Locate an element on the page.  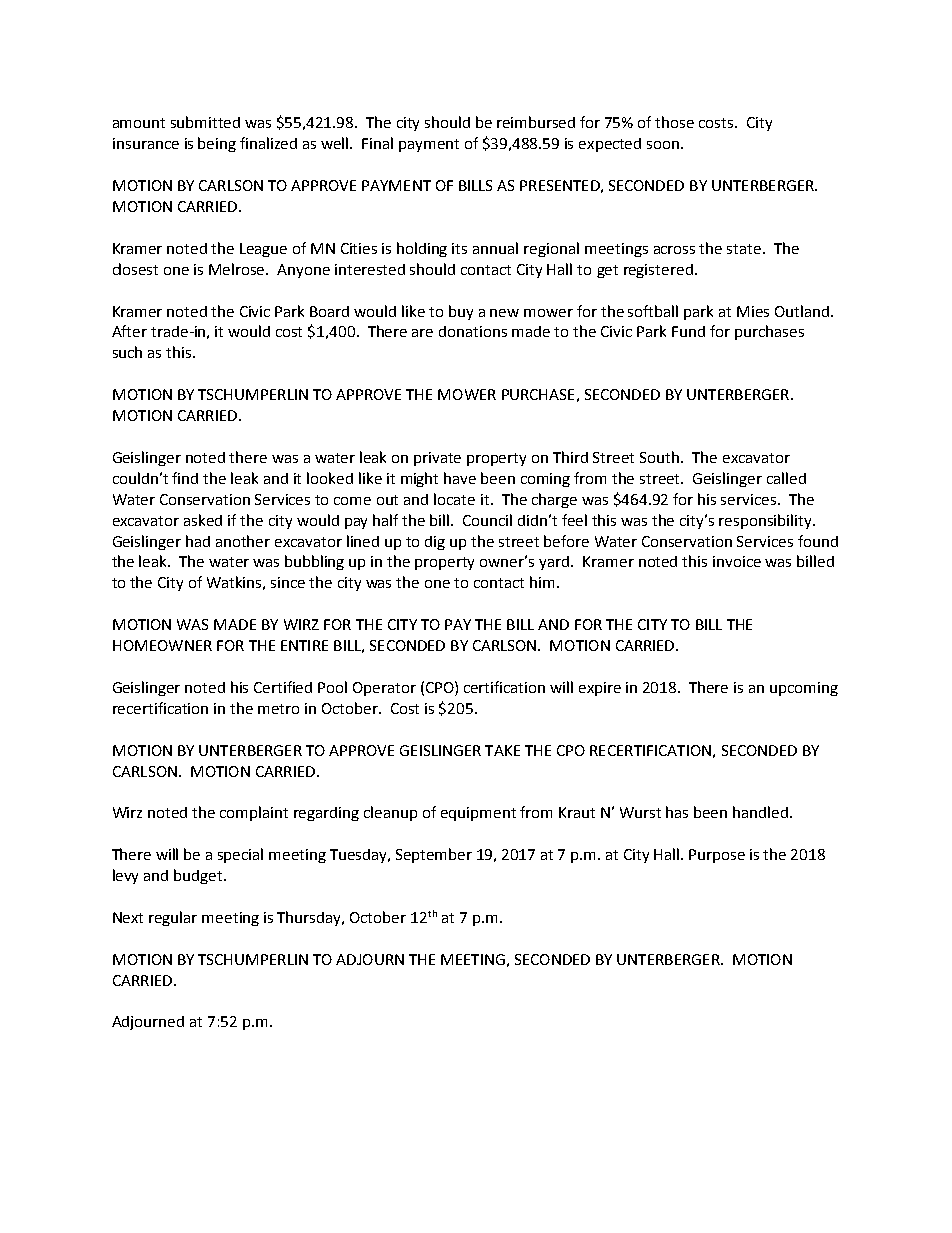
those is located at coordinates (674, 122).
